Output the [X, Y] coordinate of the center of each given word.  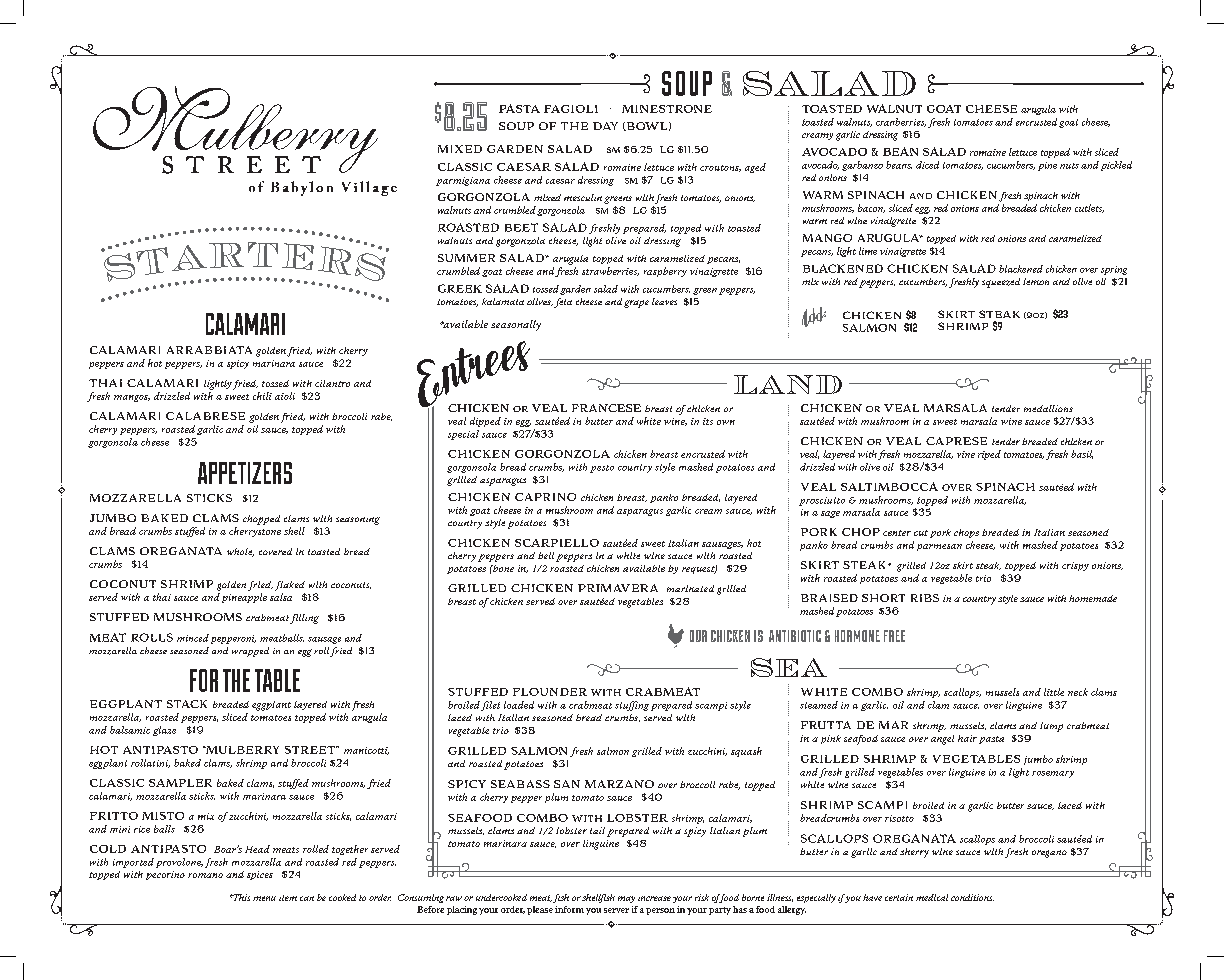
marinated [690, 588]
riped [989, 455]
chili [262, 396]
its [708, 421]
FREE [894, 636]
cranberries [901, 122]
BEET [521, 227]
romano [205, 875]
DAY [605, 126]
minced [193, 638]
